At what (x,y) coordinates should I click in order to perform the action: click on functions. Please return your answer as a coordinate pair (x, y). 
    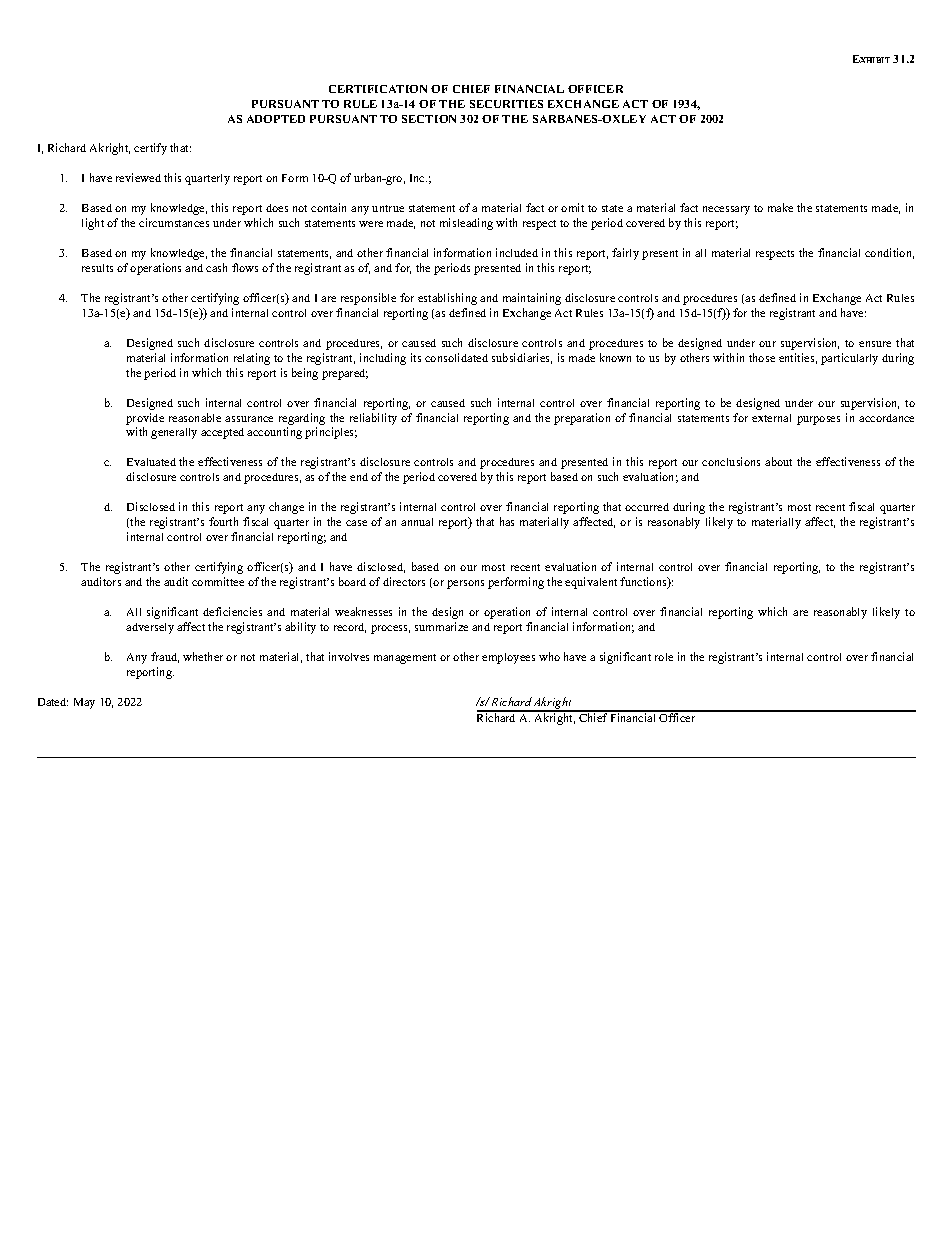
    Looking at the image, I should click on (644, 583).
